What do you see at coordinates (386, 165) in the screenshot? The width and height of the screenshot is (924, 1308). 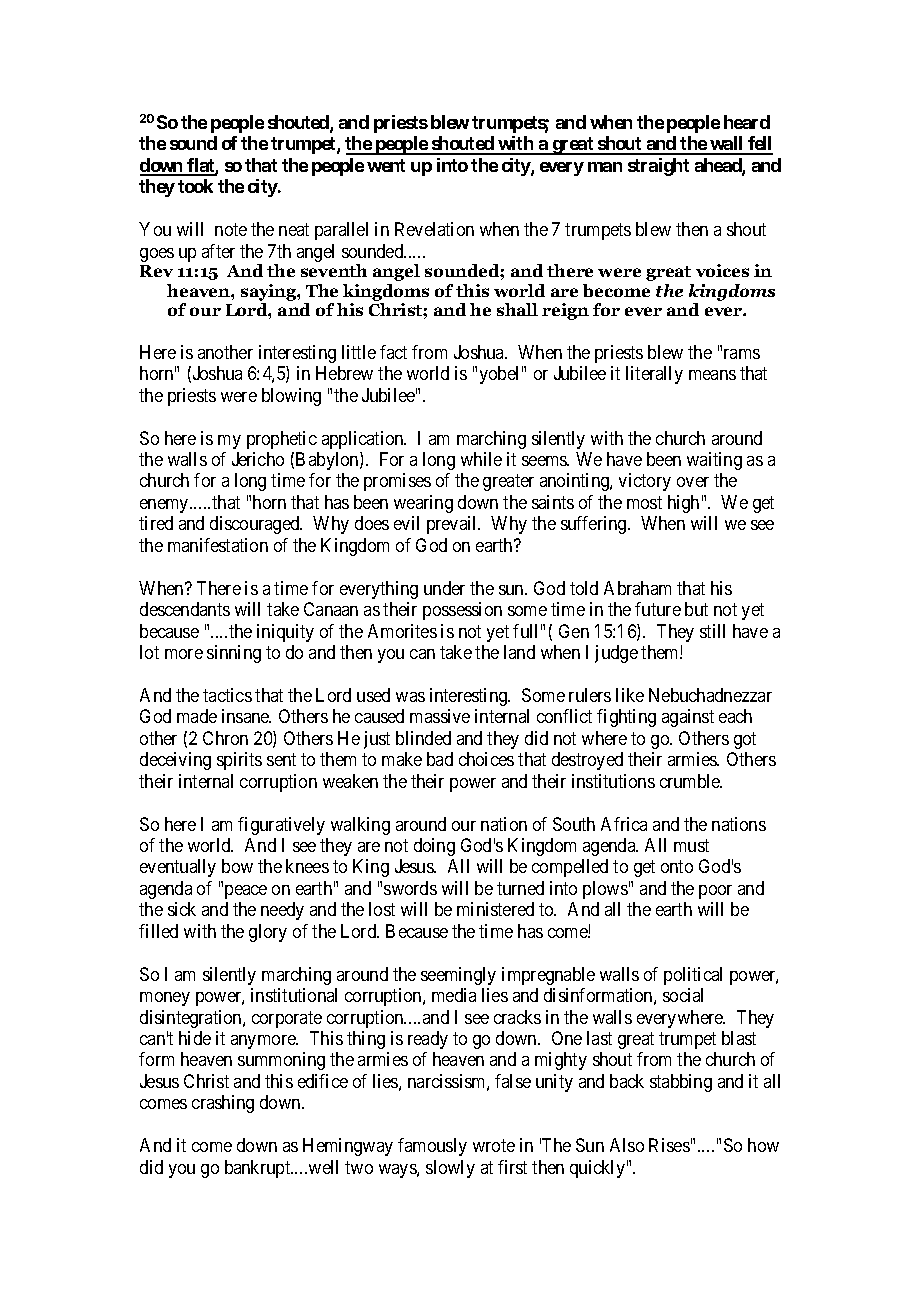 I see `went` at bounding box center [386, 165].
